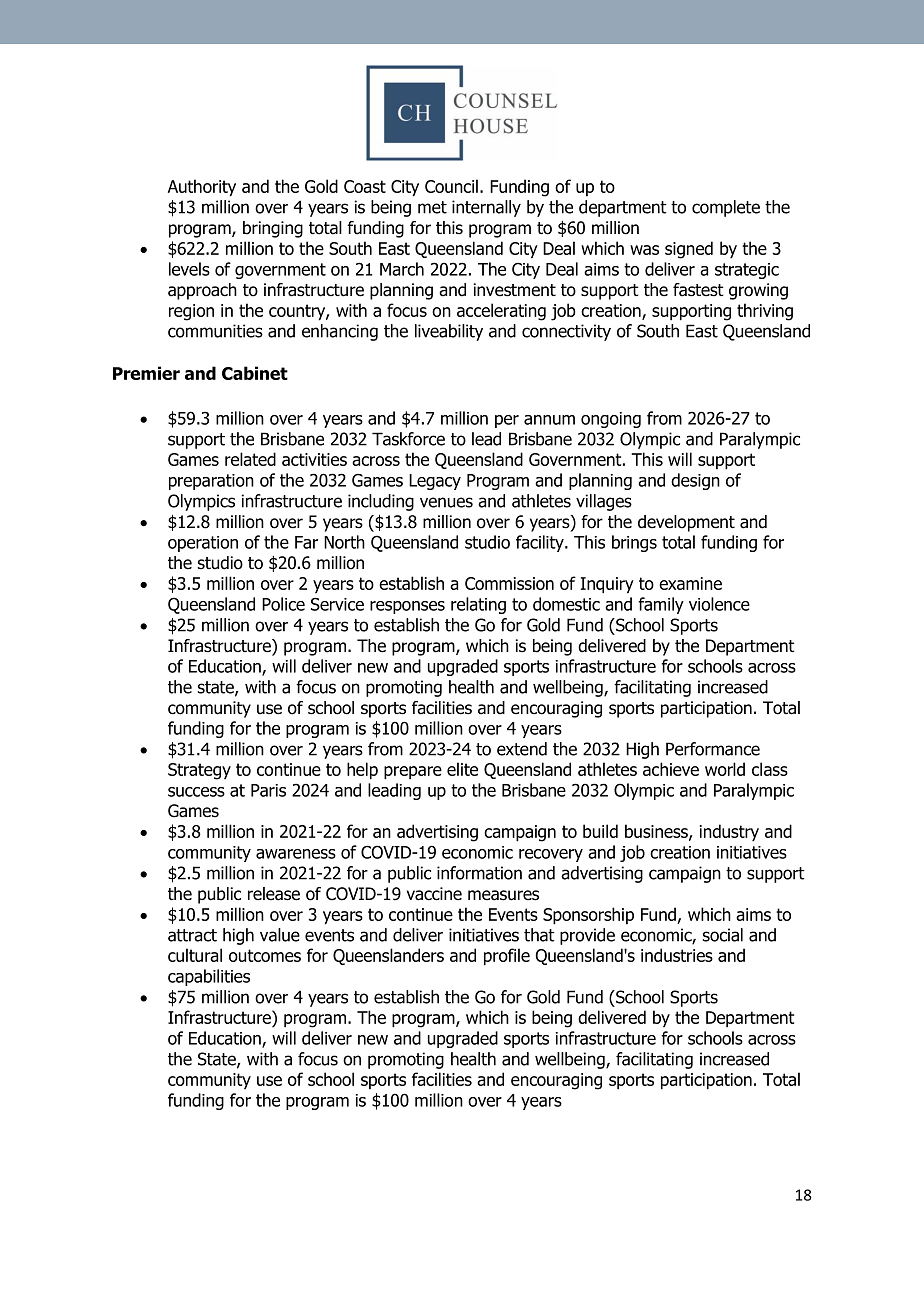  I want to click on industries, so click(677, 955).
